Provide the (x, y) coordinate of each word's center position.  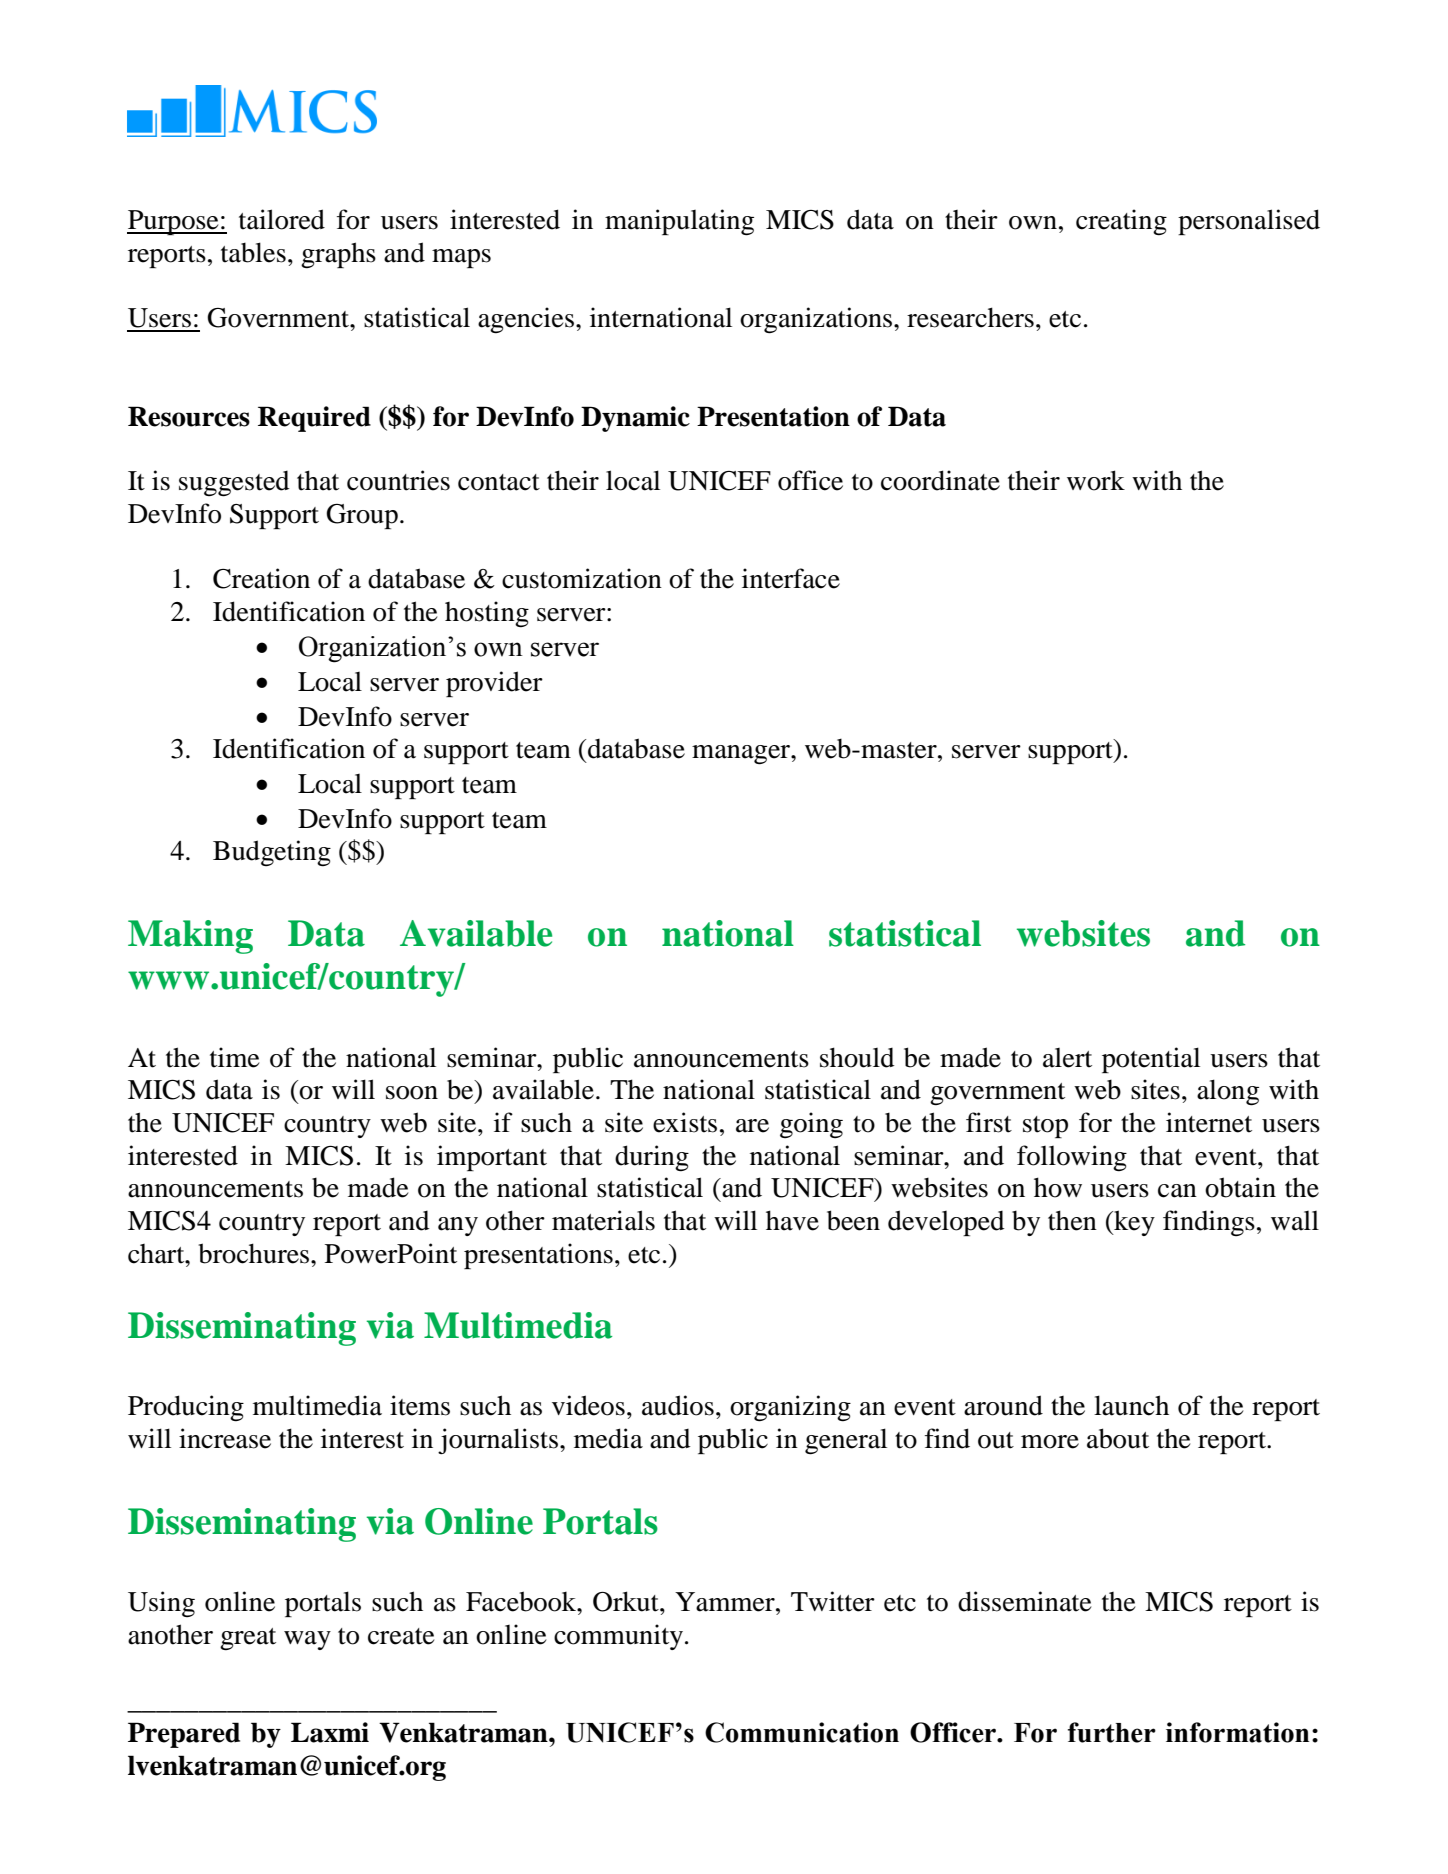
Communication (802, 1732)
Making (190, 937)
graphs (338, 255)
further (1112, 1732)
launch (1131, 1405)
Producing (186, 1408)
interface (791, 578)
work (1096, 480)
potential (1151, 1060)
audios (678, 1405)
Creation (261, 578)
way (307, 1640)
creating (1121, 222)
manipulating (679, 222)
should (857, 1057)
